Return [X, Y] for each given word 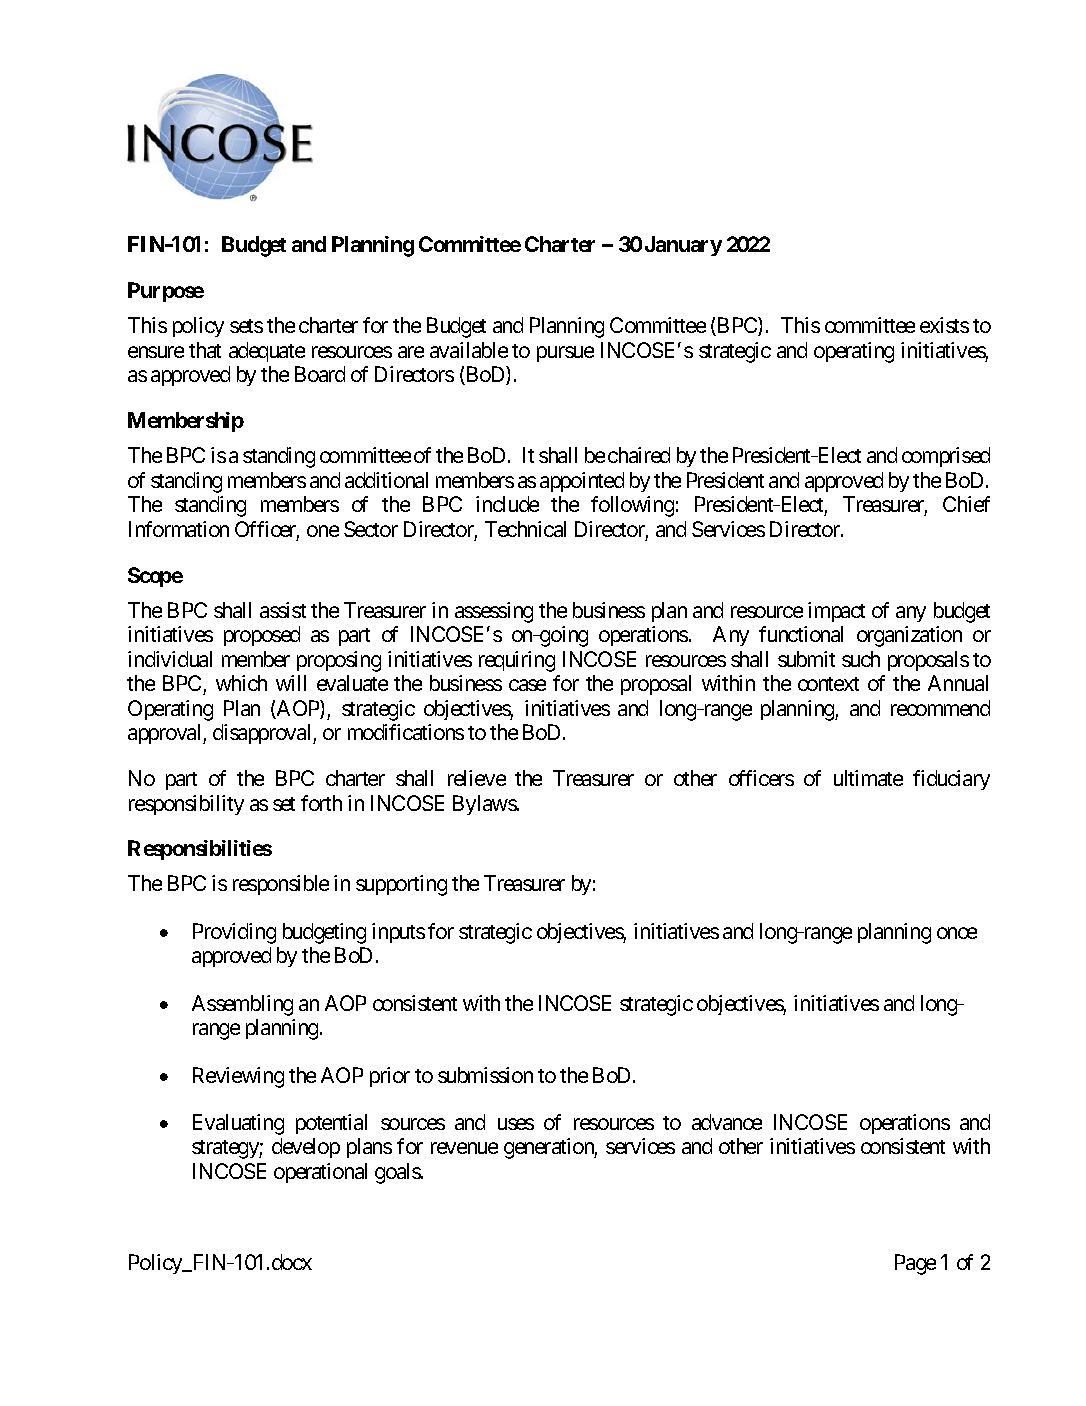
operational [320, 1173]
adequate [267, 352]
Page [915, 1264]
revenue [464, 1148]
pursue [565, 354]
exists [944, 325]
